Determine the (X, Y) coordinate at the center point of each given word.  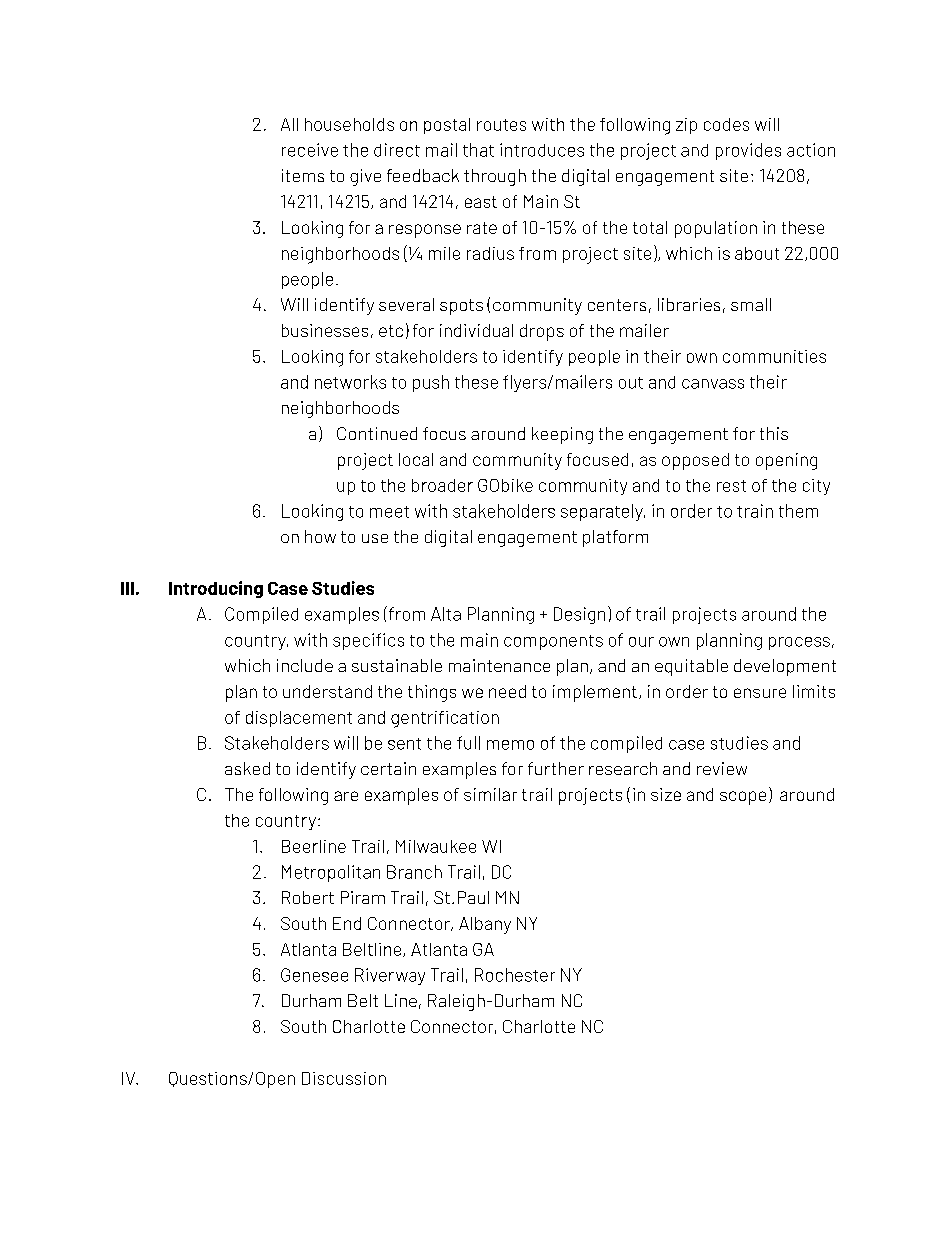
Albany (485, 925)
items (303, 175)
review (722, 768)
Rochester (515, 975)
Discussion (344, 1078)
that (478, 150)
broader (442, 485)
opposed (695, 461)
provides (748, 151)
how (320, 536)
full (468, 743)
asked (247, 768)
